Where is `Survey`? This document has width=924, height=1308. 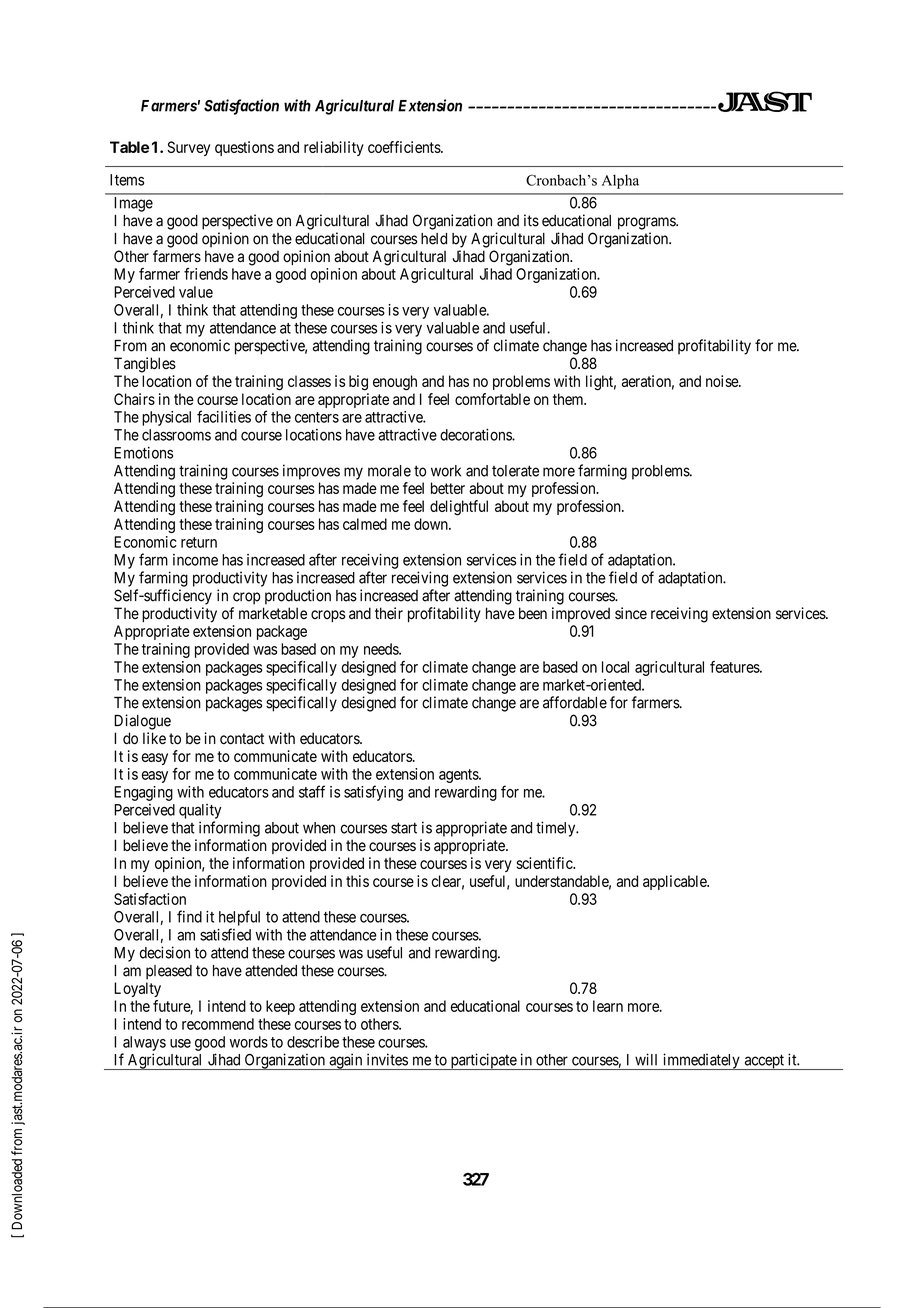 Survey is located at coordinates (188, 148).
